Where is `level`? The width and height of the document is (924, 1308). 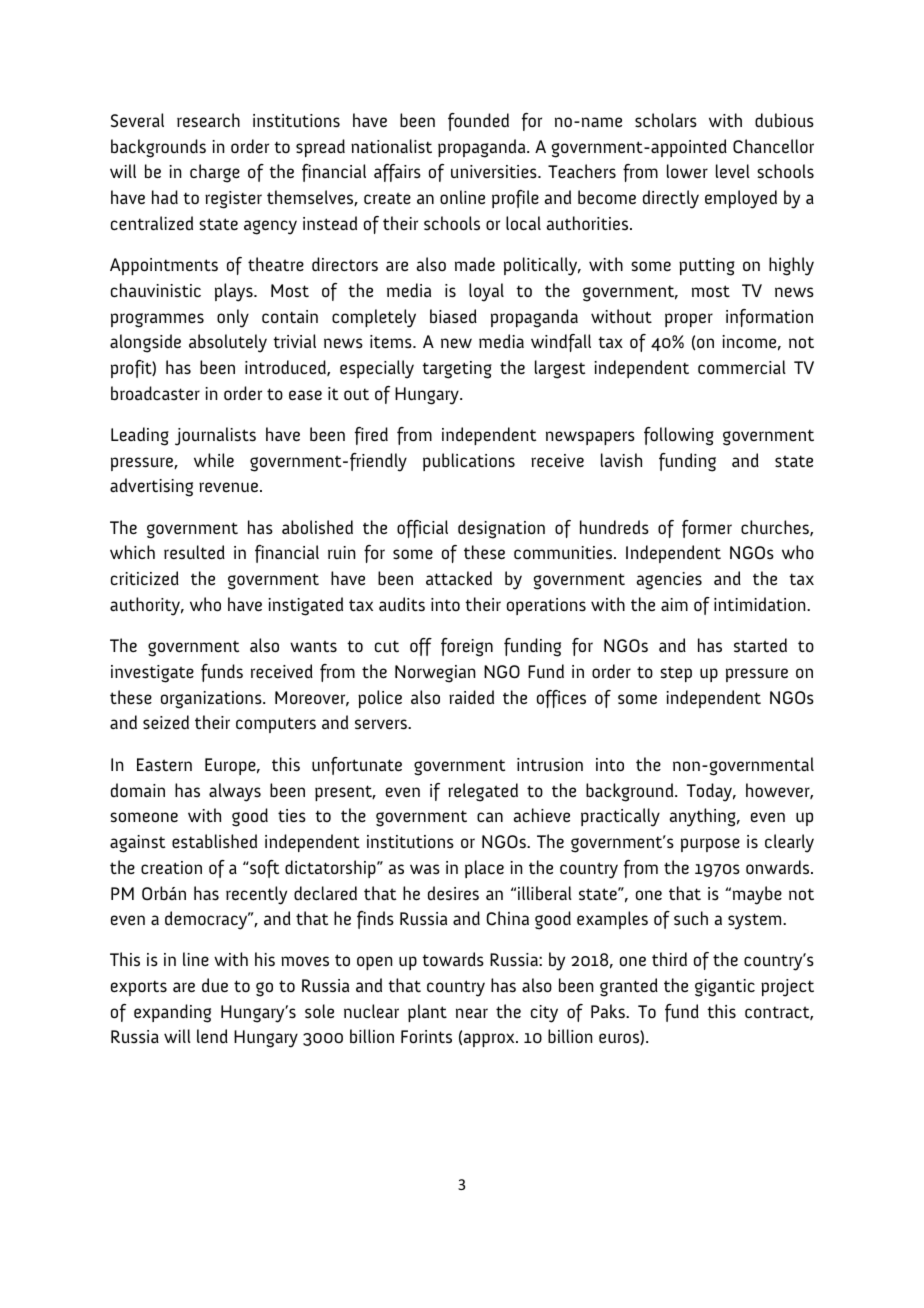
level is located at coordinates (733, 171).
